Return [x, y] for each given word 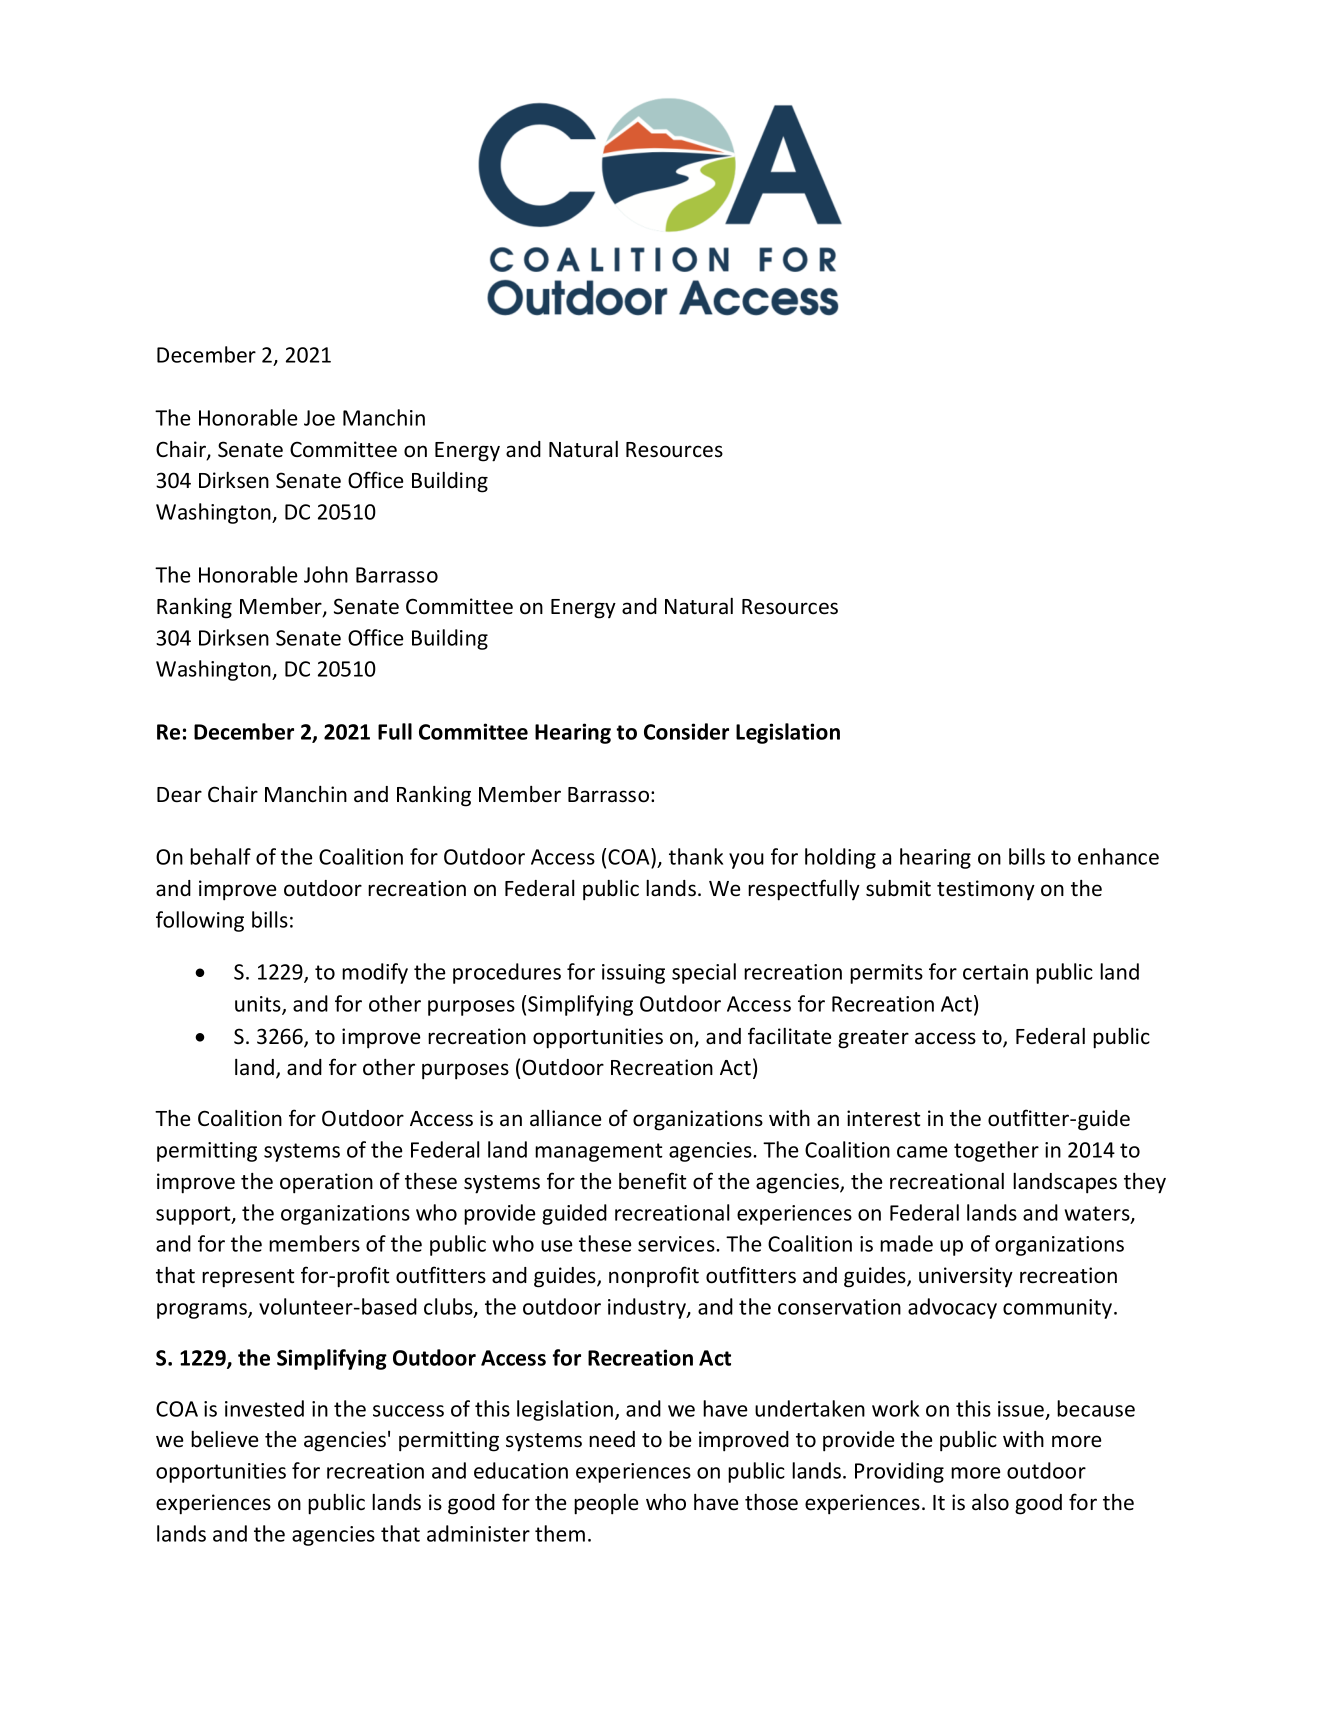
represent [248, 1278]
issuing [633, 974]
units [259, 1005]
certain [995, 972]
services [677, 1244]
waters [1098, 1214]
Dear [179, 795]
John [326, 574]
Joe [319, 418]
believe [225, 1439]
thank [696, 856]
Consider [686, 731]
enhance [1118, 856]
